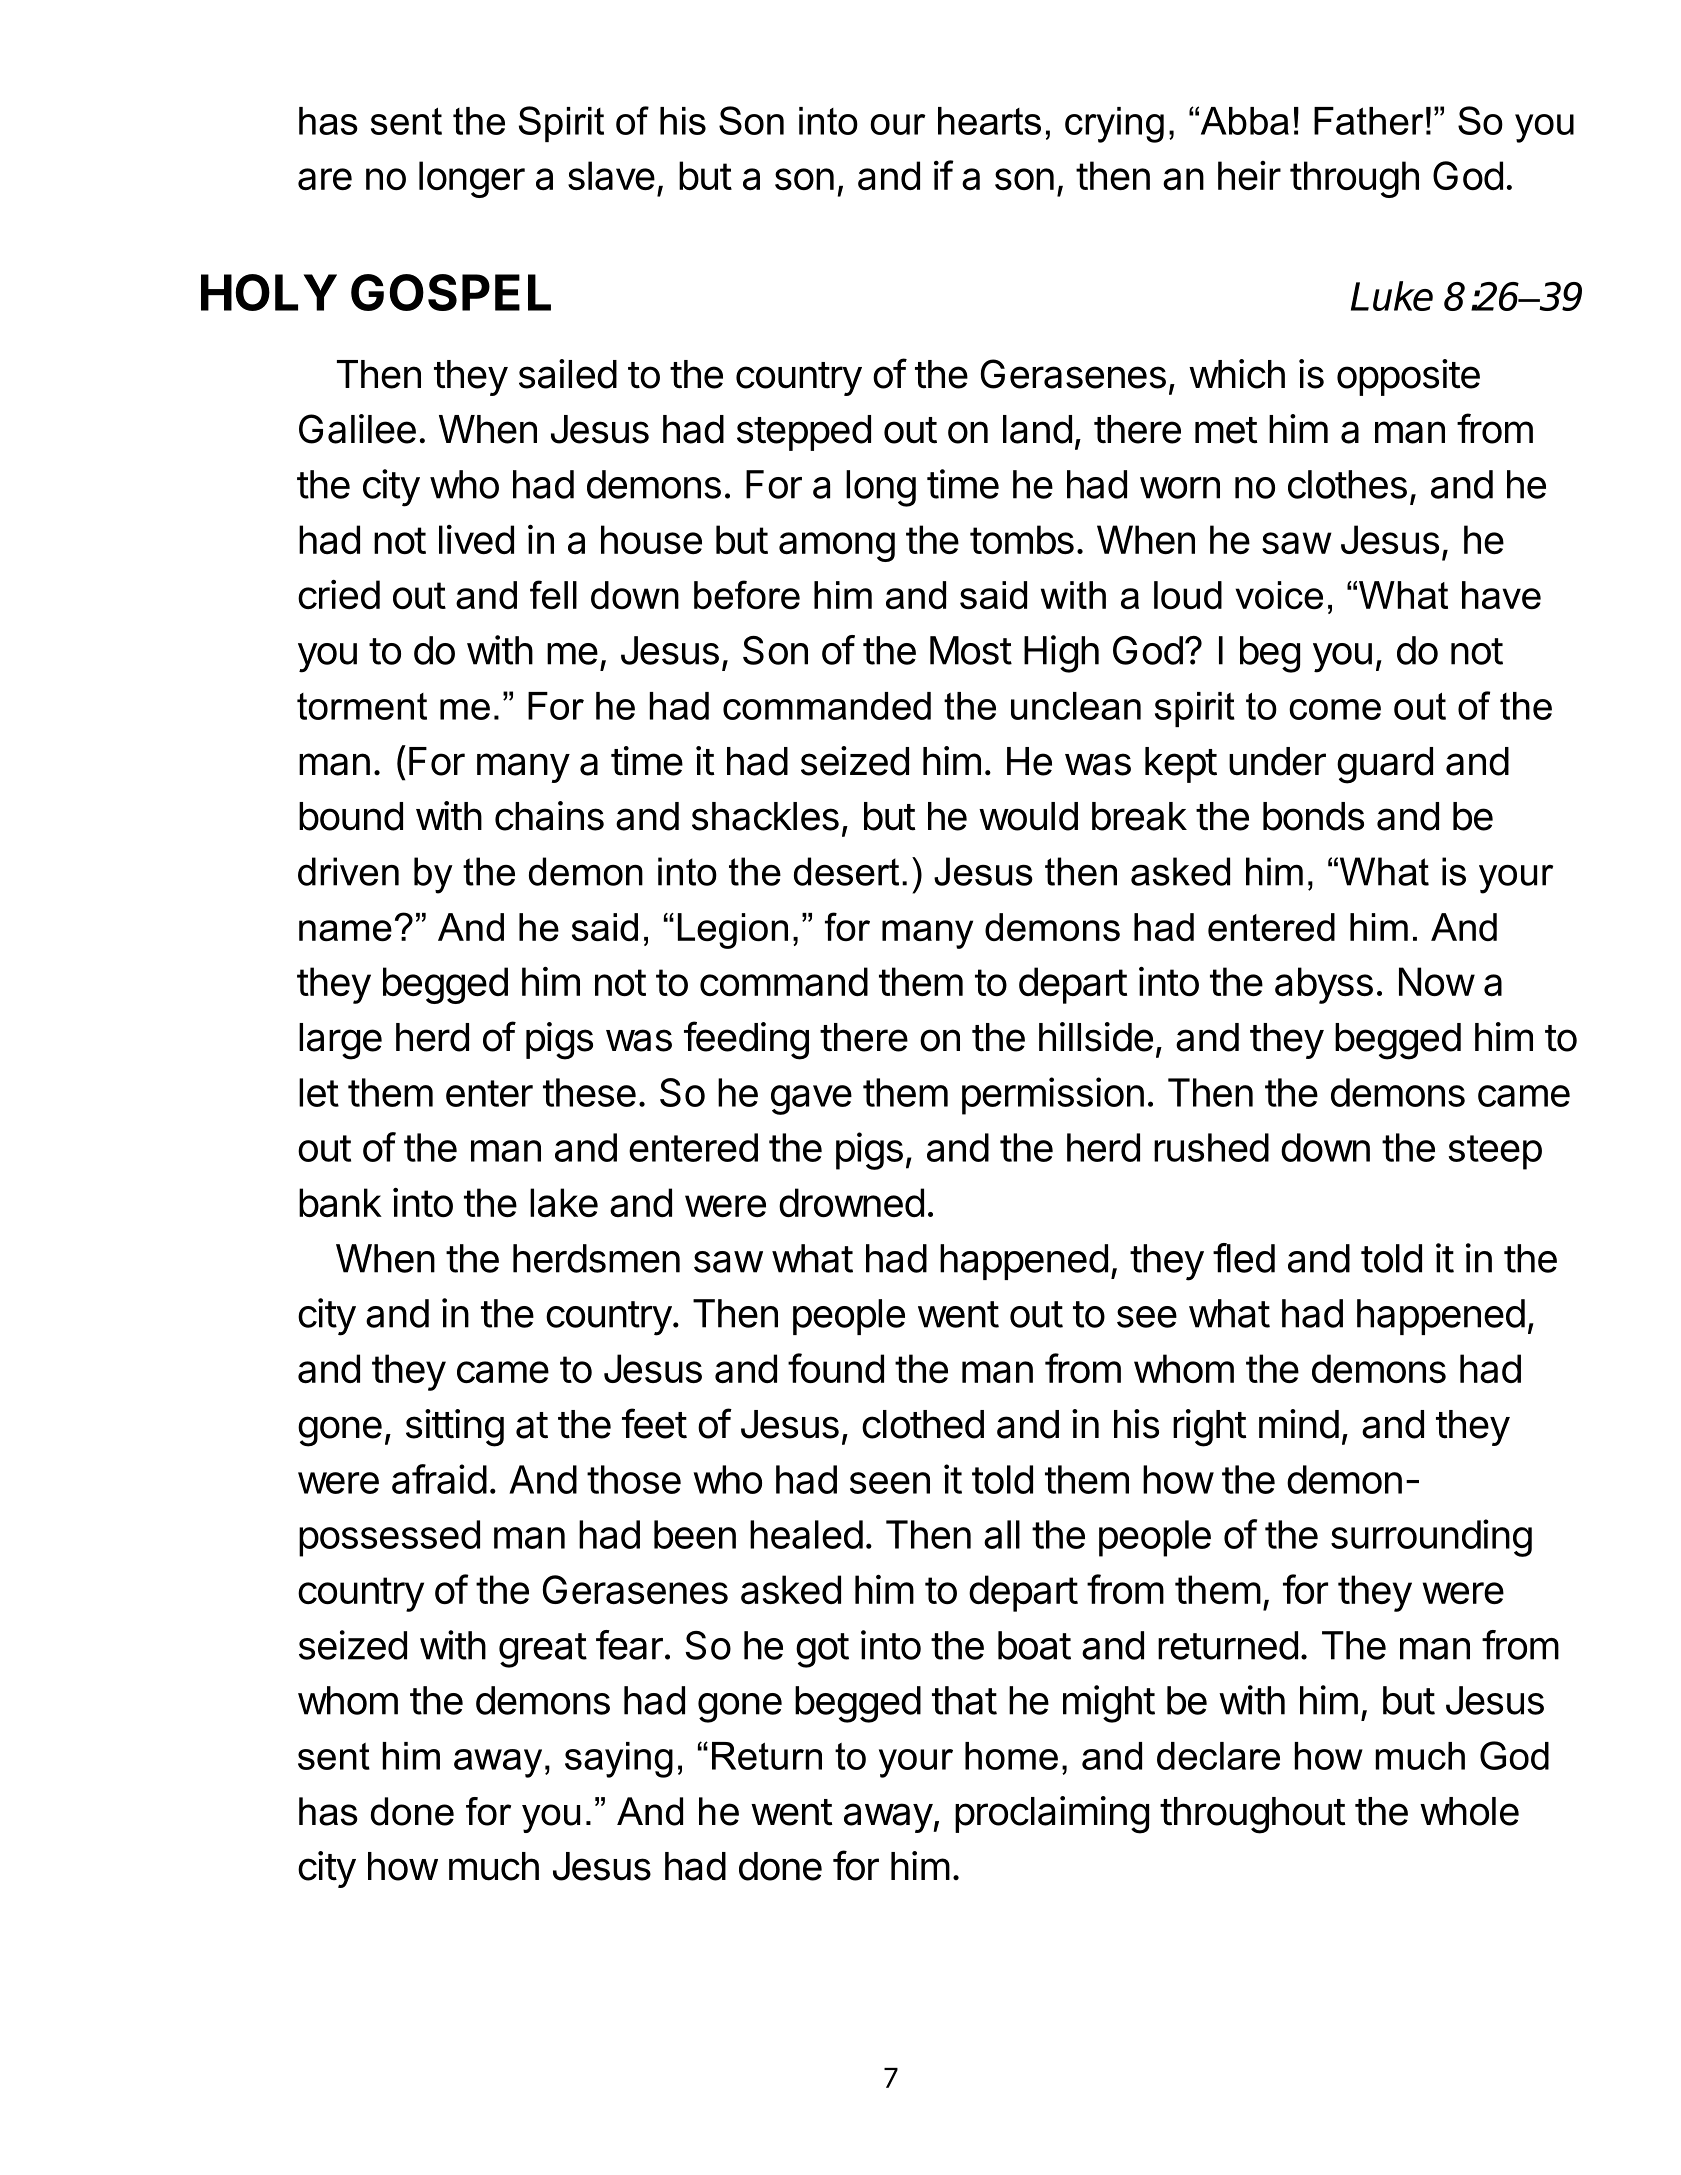  I want to click on GOSPEL, so click(451, 292).
